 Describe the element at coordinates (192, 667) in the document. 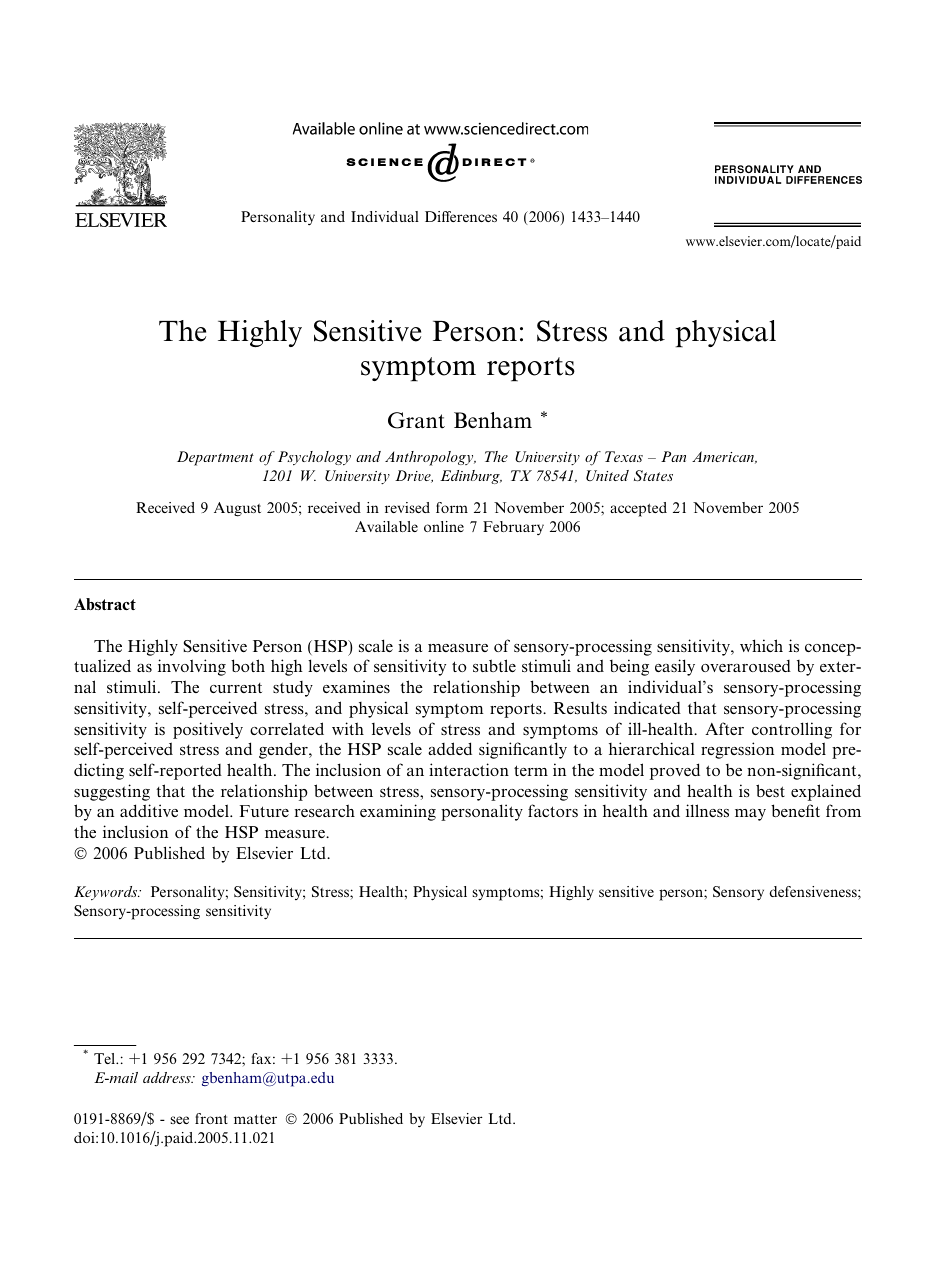

I see `involving` at that location.
